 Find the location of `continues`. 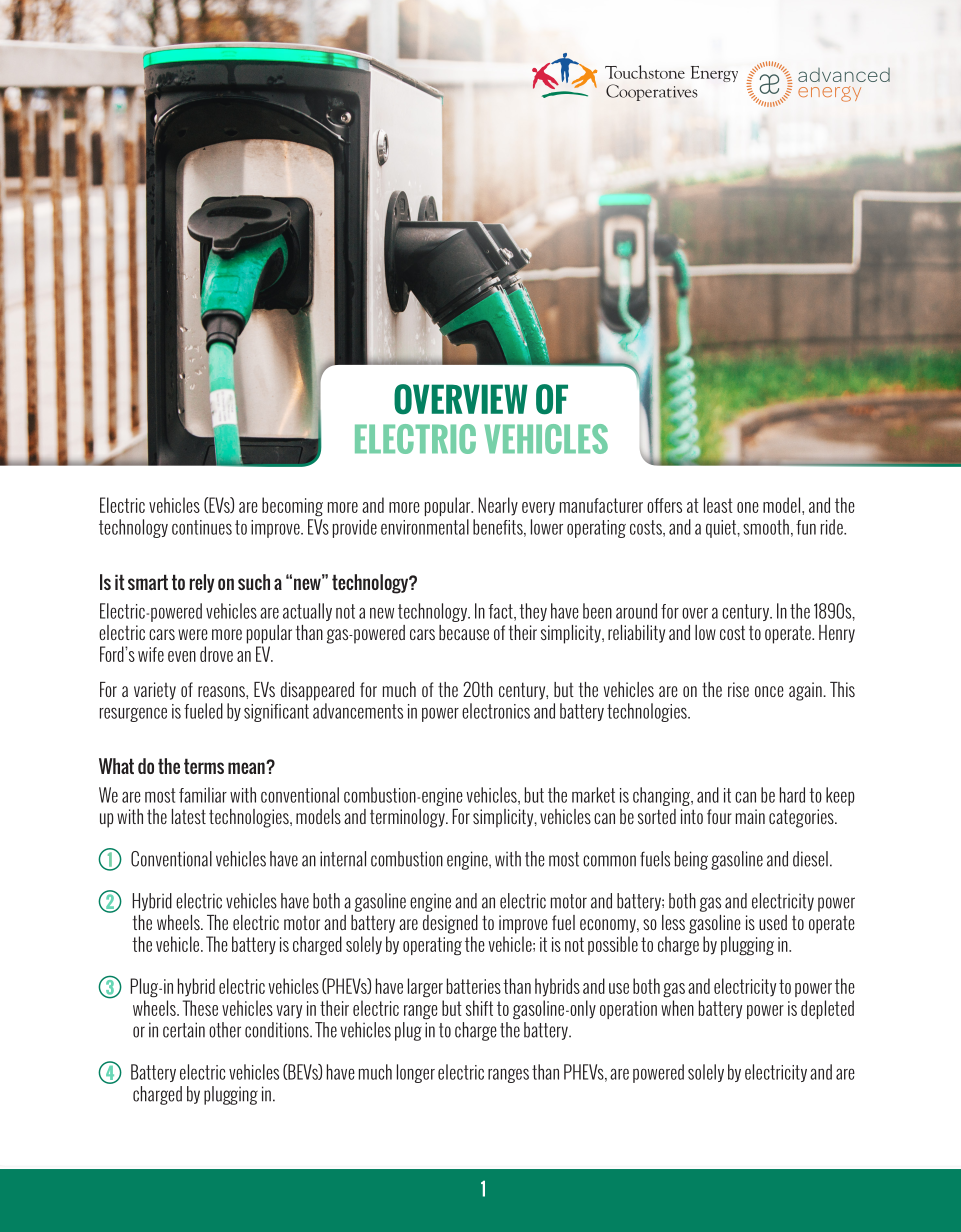

continues is located at coordinates (202, 527).
